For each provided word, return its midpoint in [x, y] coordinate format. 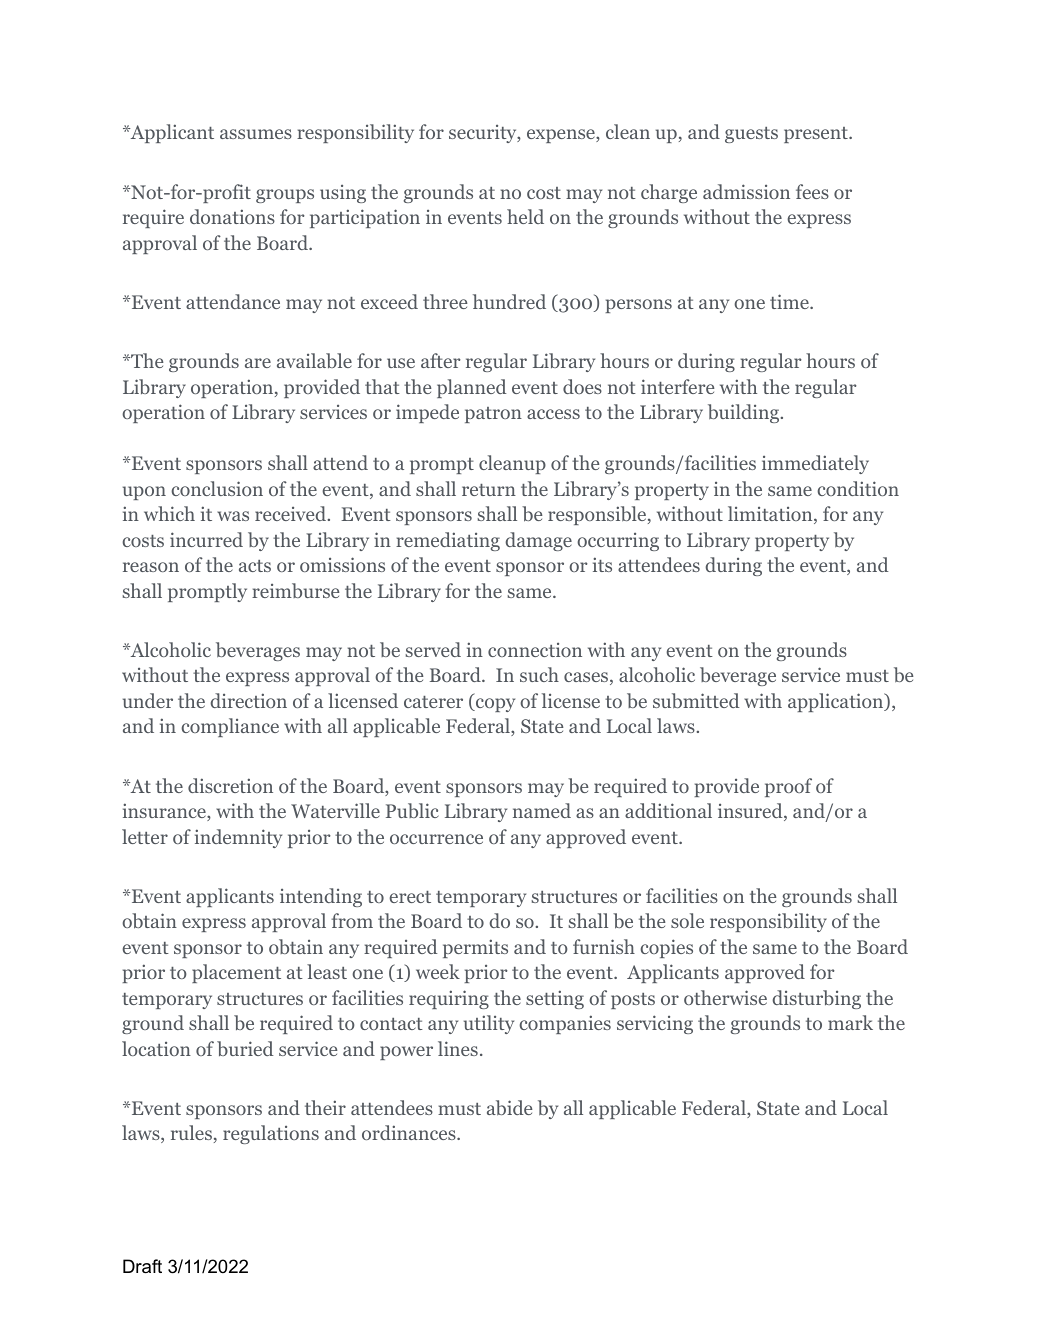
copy [494, 705]
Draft [142, 1266]
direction [248, 700]
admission [746, 191]
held [525, 216]
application [837, 702]
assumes [256, 134]
